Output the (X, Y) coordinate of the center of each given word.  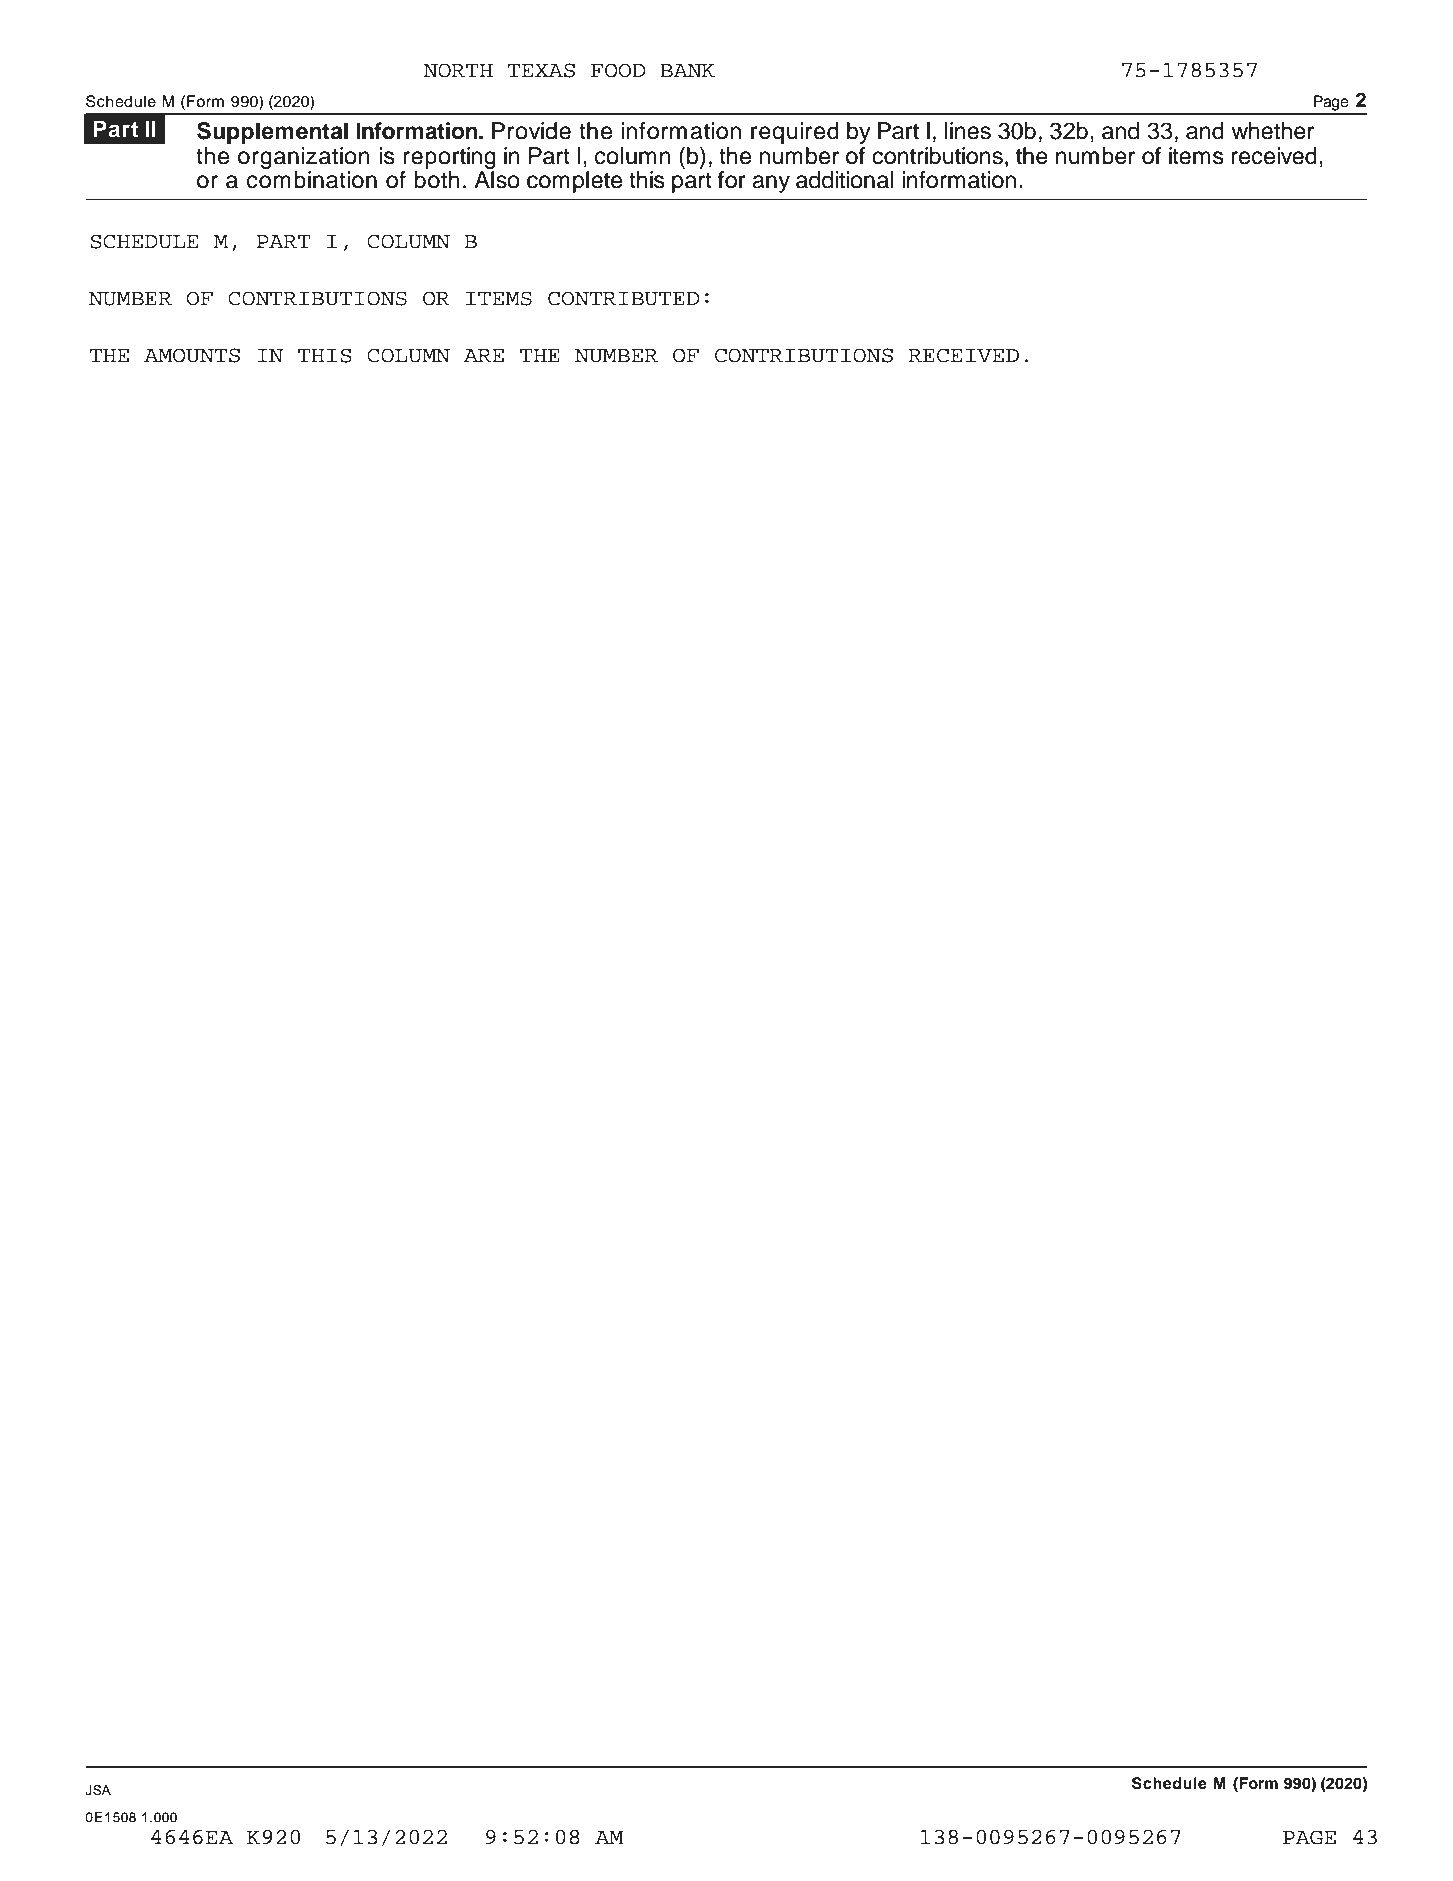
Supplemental (272, 133)
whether (1272, 131)
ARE (484, 355)
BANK (687, 70)
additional (844, 180)
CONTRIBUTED (623, 298)
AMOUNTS (192, 355)
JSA (98, 1790)
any (771, 184)
